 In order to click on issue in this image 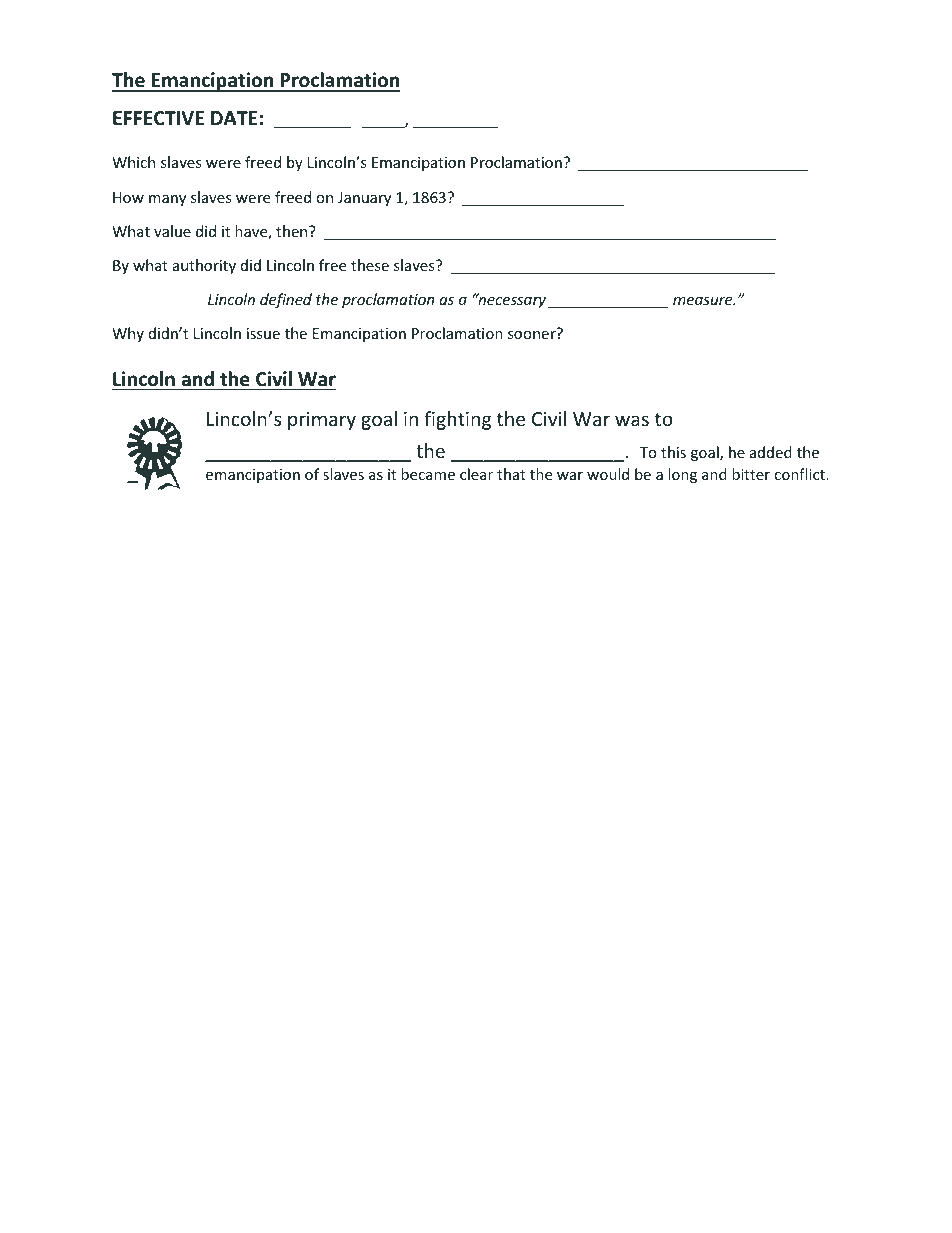, I will do `click(263, 333)`.
